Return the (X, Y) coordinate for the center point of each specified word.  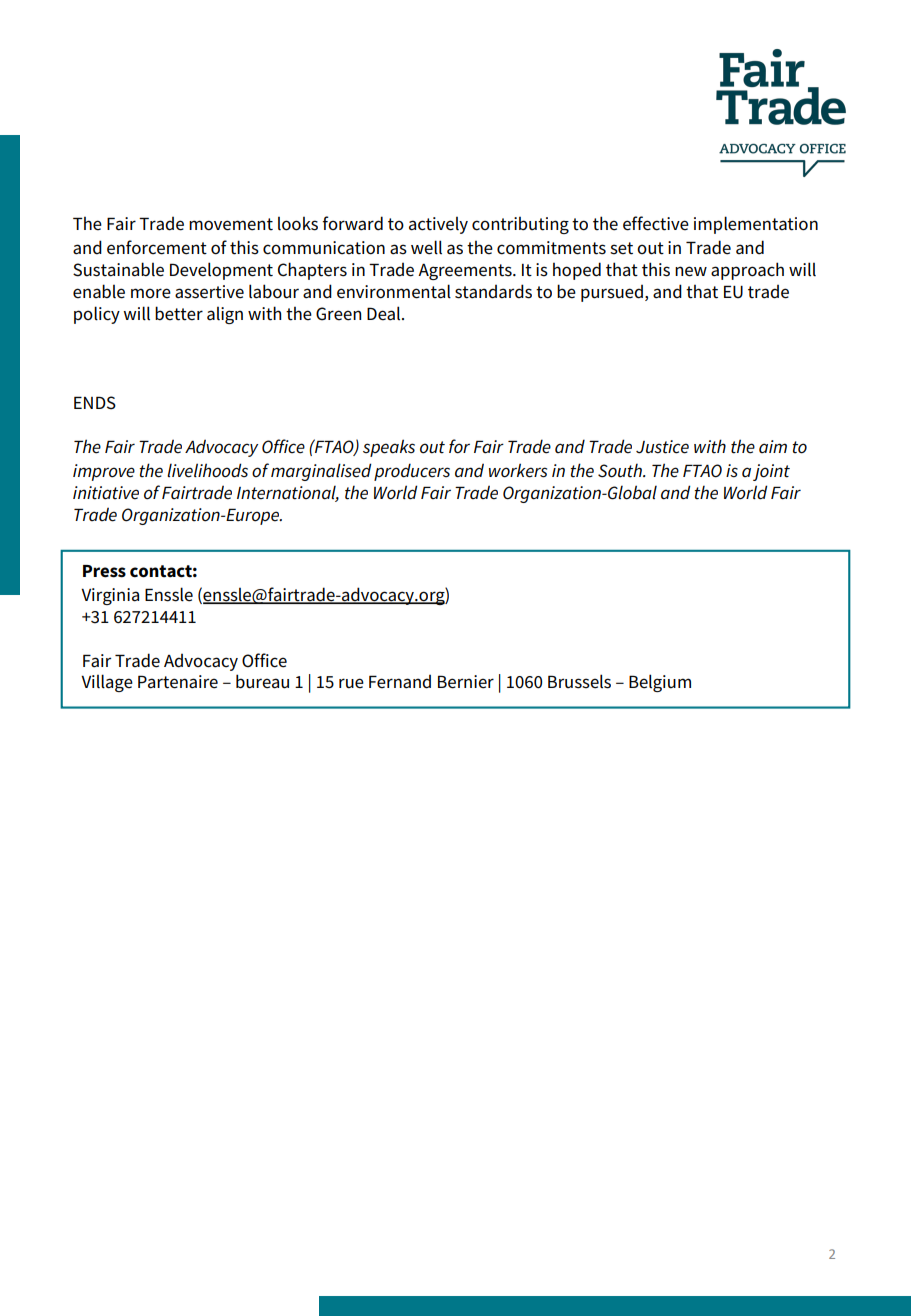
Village (107, 683)
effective (656, 223)
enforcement (157, 247)
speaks (389, 448)
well (426, 247)
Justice (662, 447)
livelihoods (207, 470)
